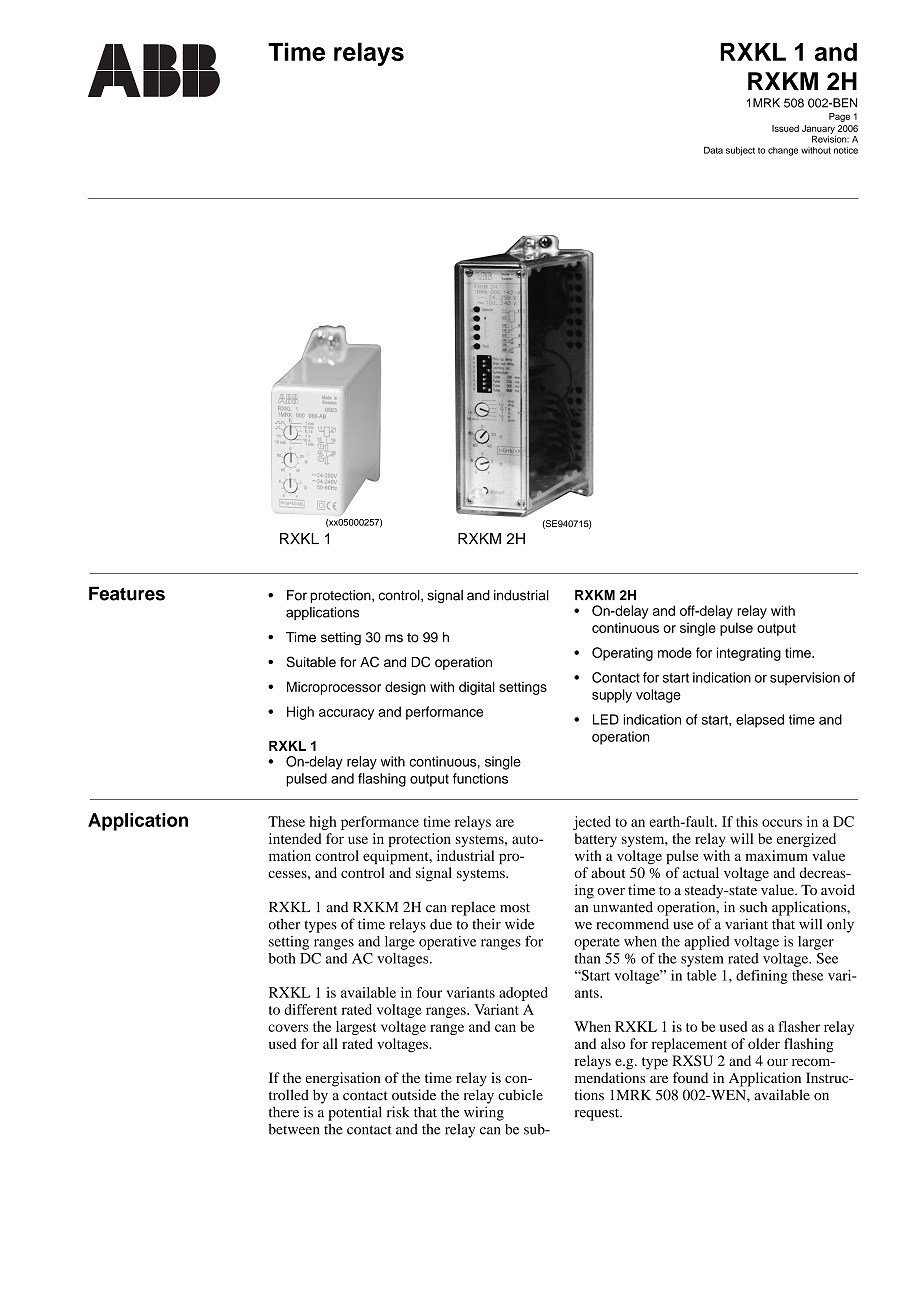 The height and width of the image is (1308, 924). I want to click on intended, so click(295, 838).
